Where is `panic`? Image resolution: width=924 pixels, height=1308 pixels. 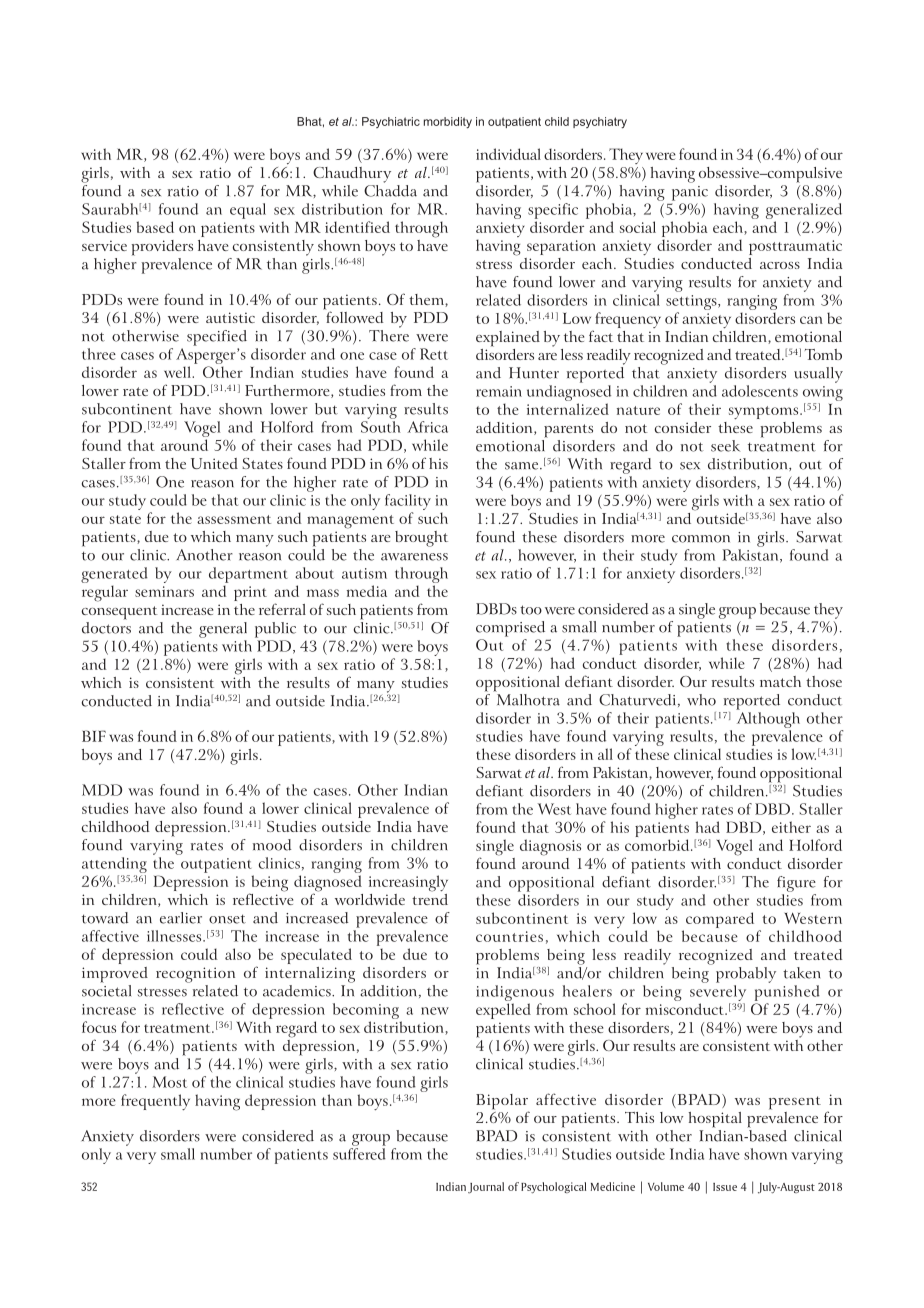
panic is located at coordinates (690, 193).
